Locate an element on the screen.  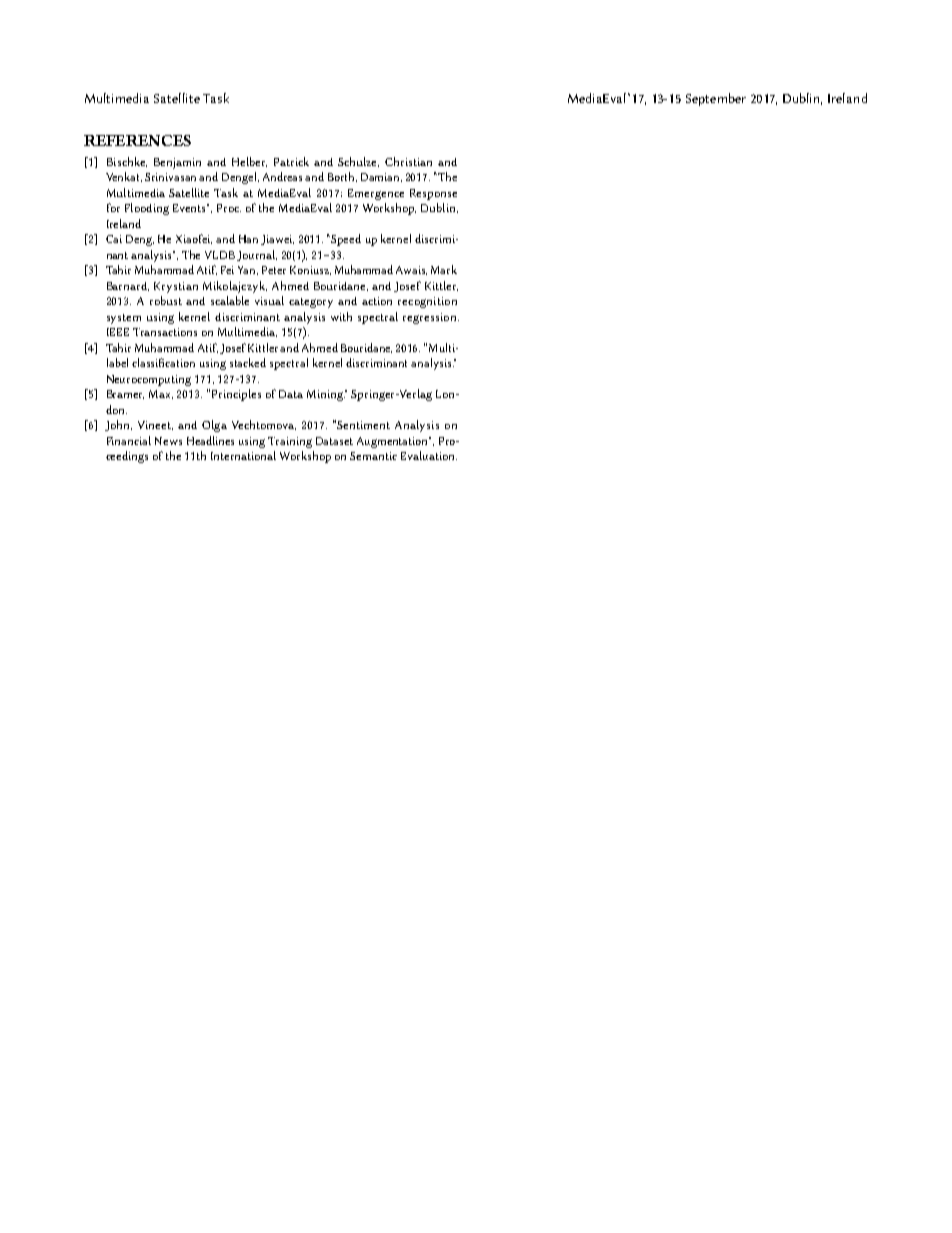
News is located at coordinates (168, 441).
